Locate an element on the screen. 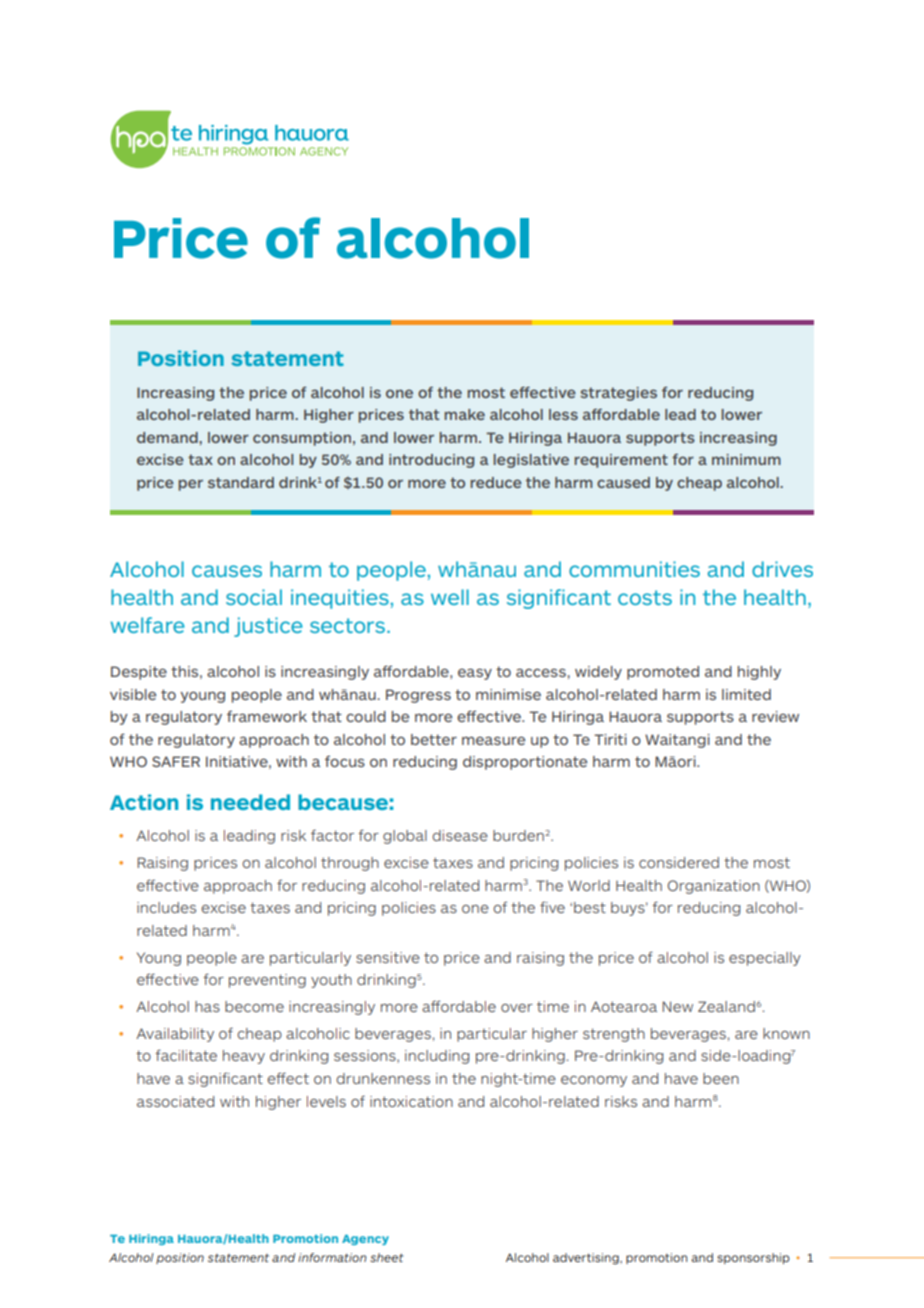 This screenshot has width=924, height=1308. limited is located at coordinates (746, 694).
